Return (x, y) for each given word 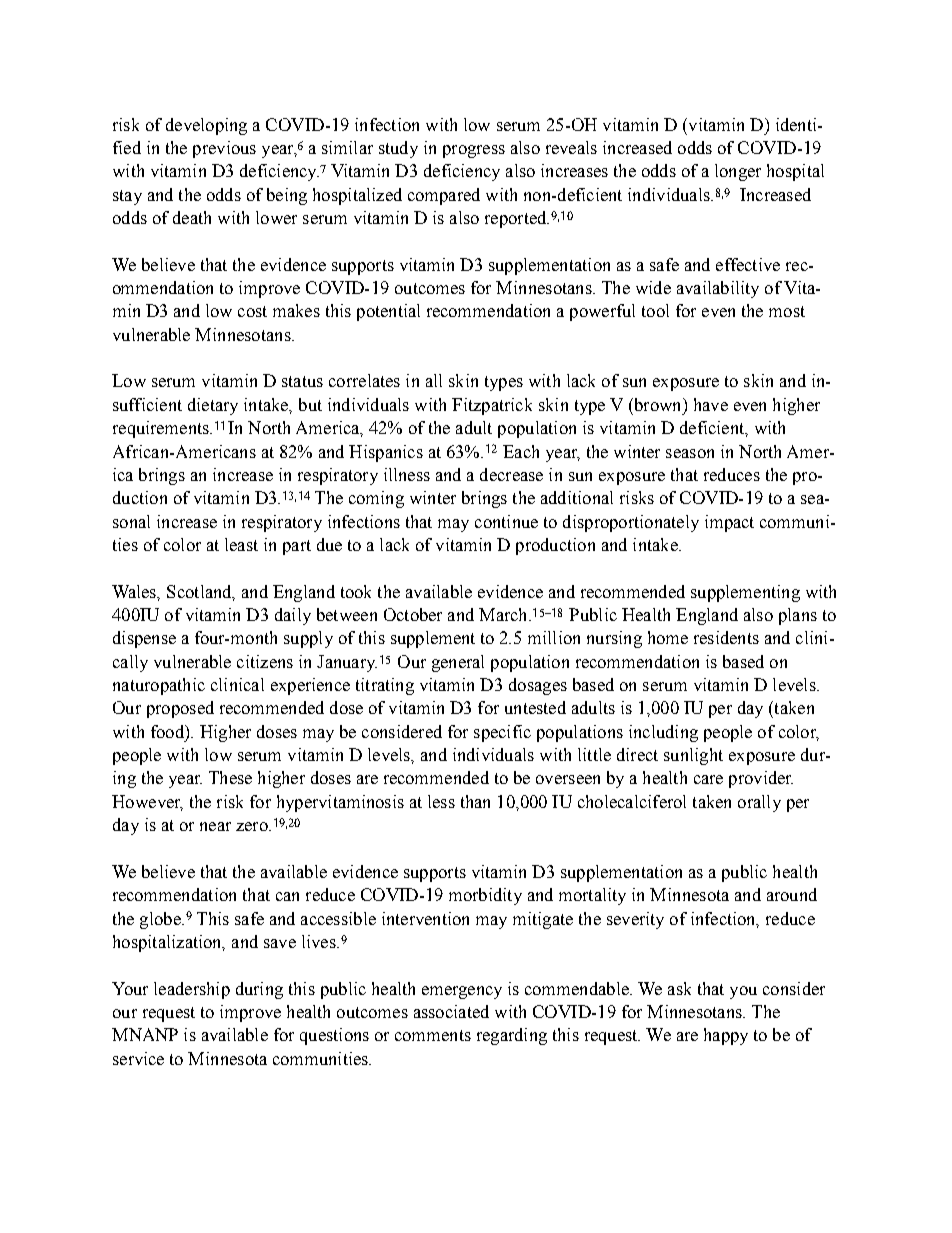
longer (738, 172)
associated (451, 1011)
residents (726, 637)
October (413, 614)
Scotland (200, 592)
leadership (192, 990)
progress (474, 151)
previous (224, 149)
